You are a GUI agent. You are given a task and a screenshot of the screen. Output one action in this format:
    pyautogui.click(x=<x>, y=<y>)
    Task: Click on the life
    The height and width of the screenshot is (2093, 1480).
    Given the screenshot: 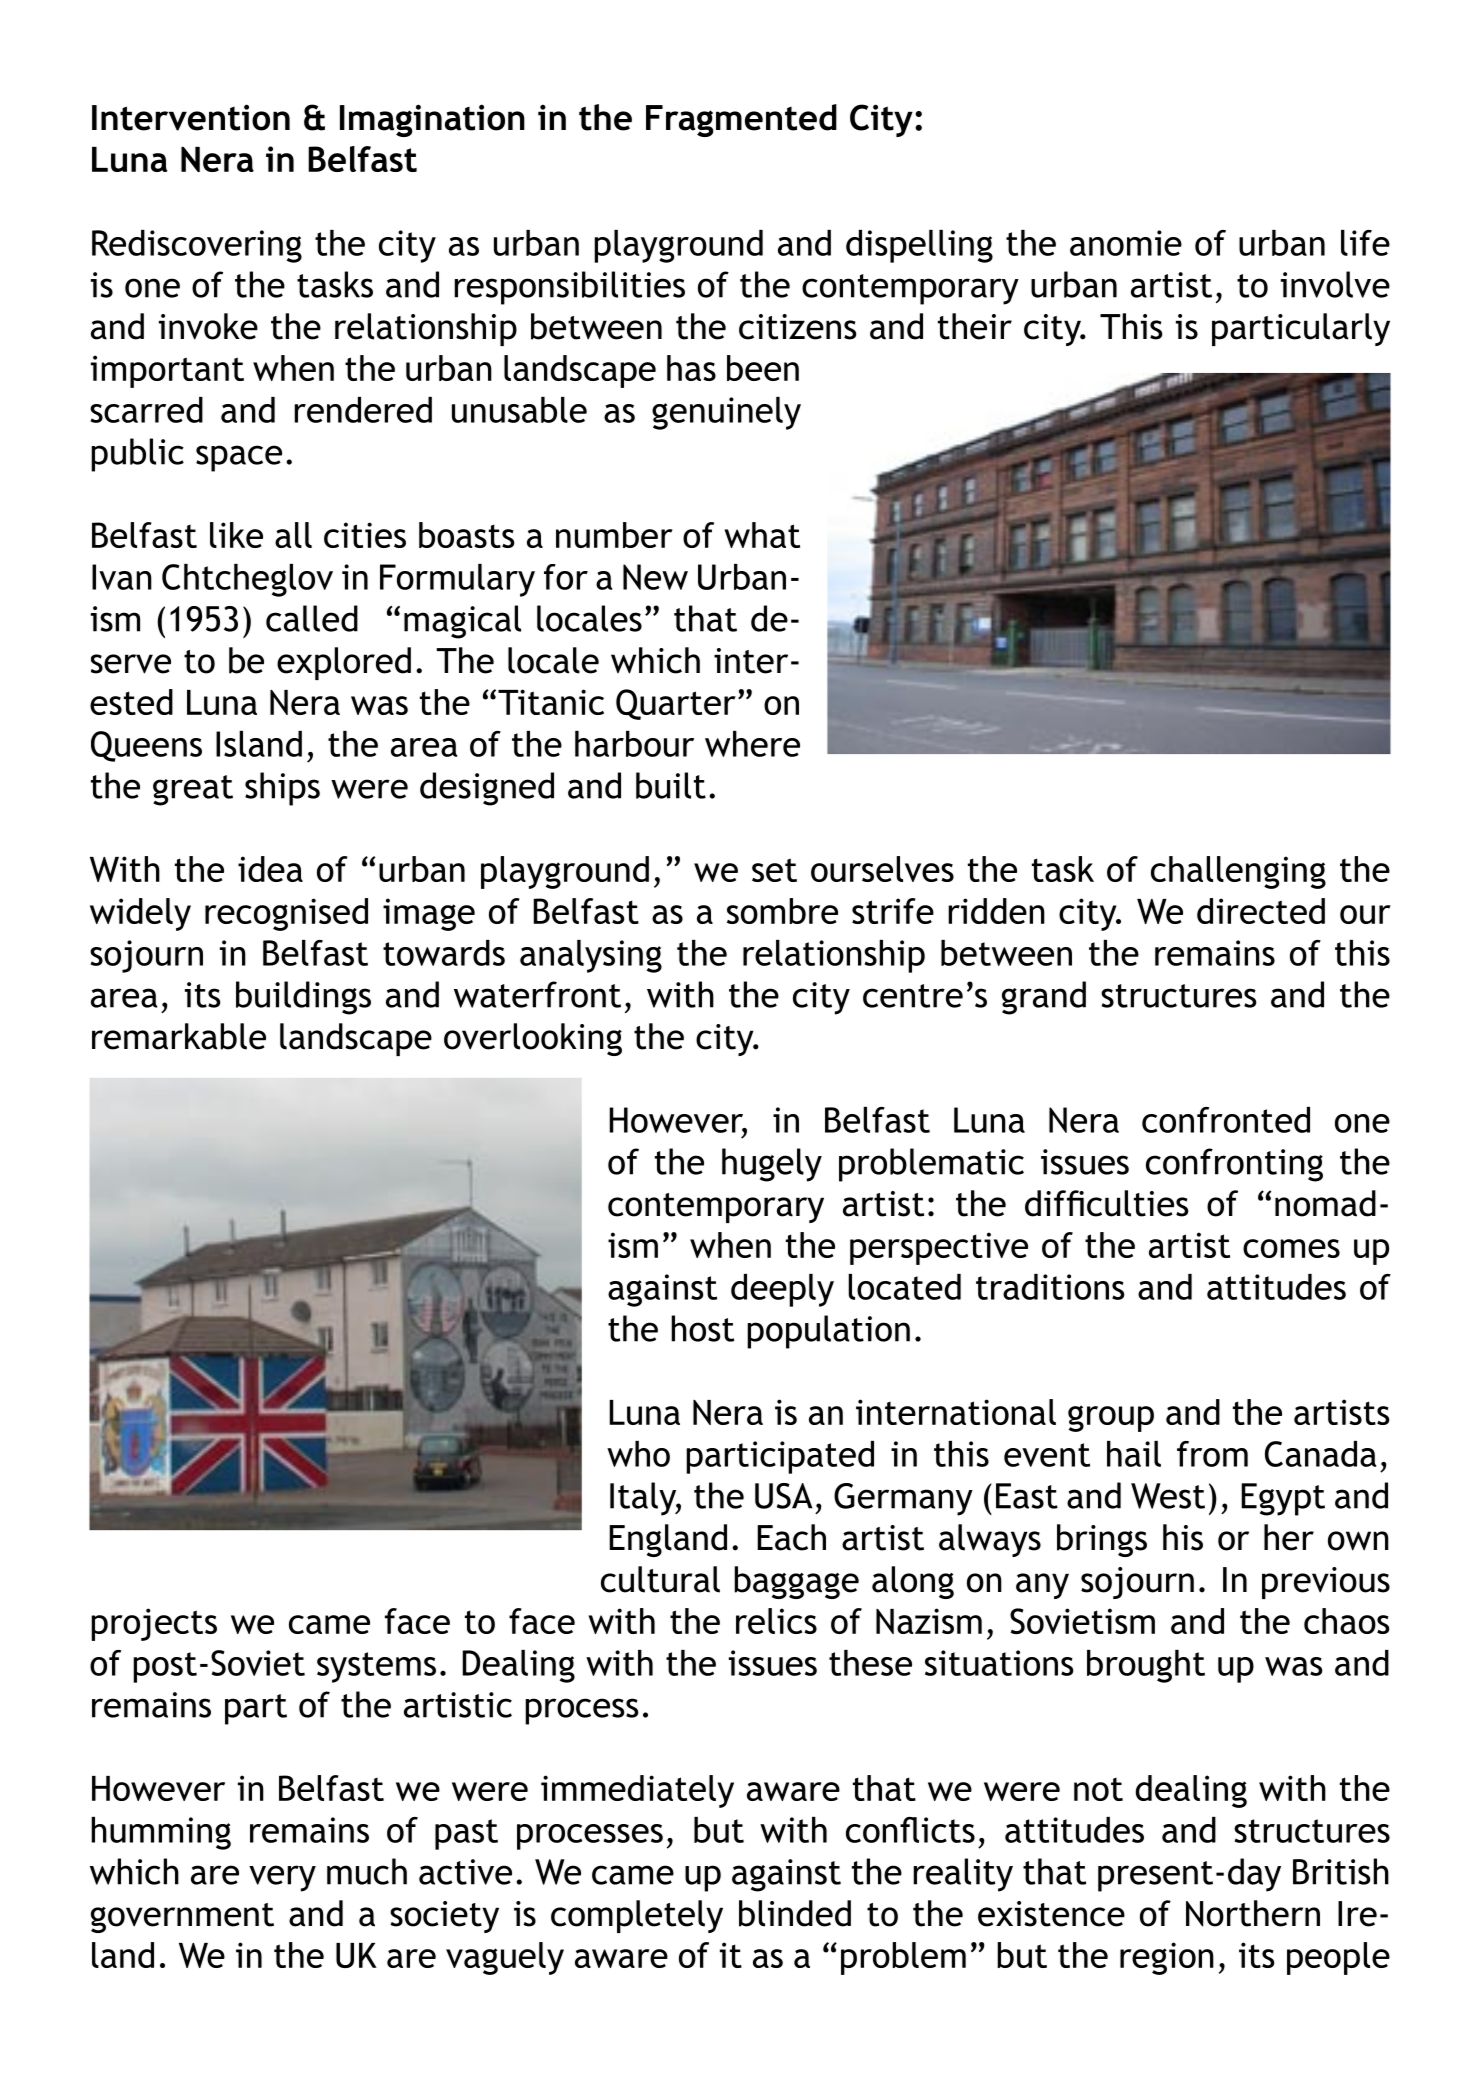 What is the action you would take?
    pyautogui.click(x=1365, y=243)
